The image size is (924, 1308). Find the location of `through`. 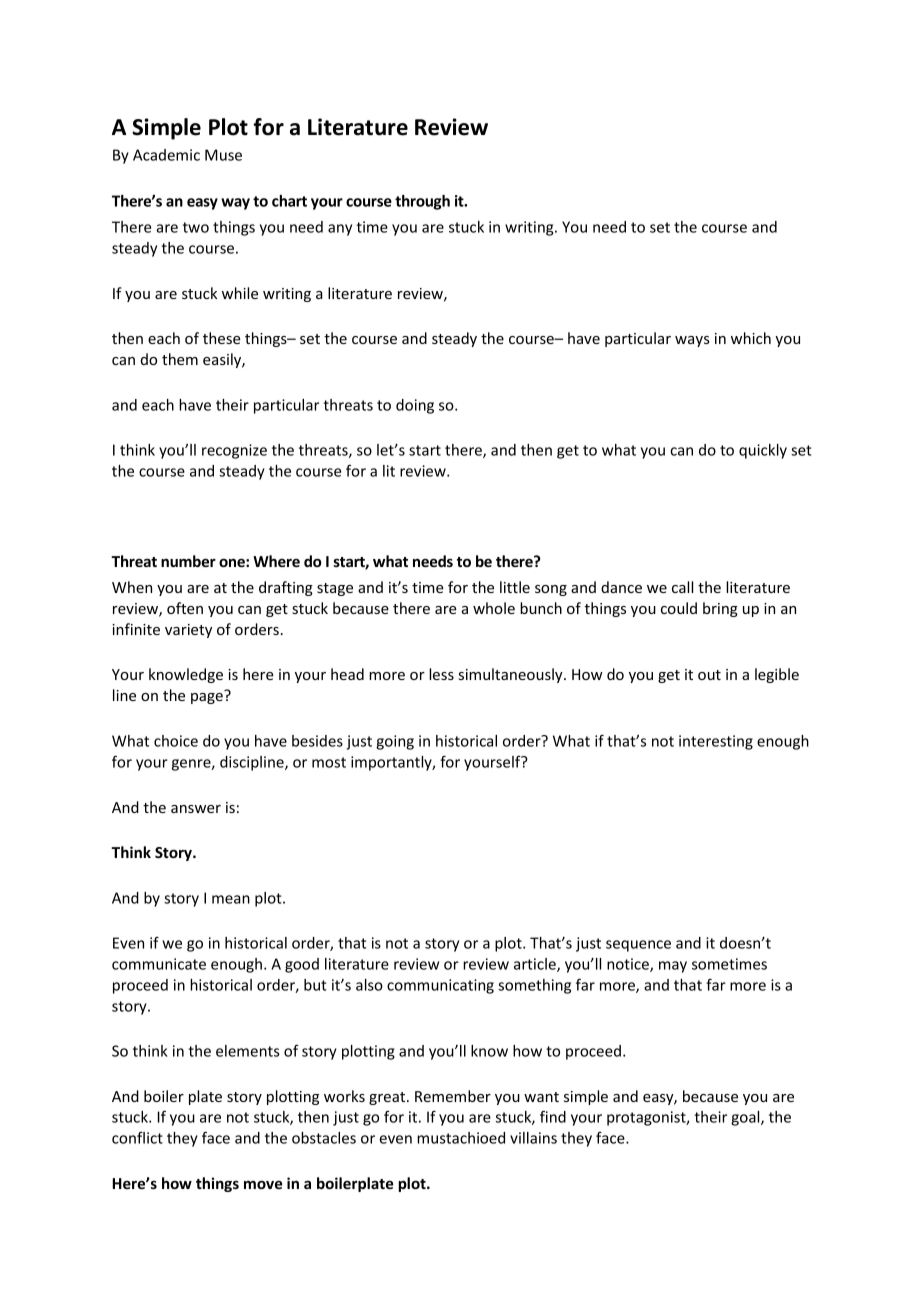

through is located at coordinates (422, 202).
